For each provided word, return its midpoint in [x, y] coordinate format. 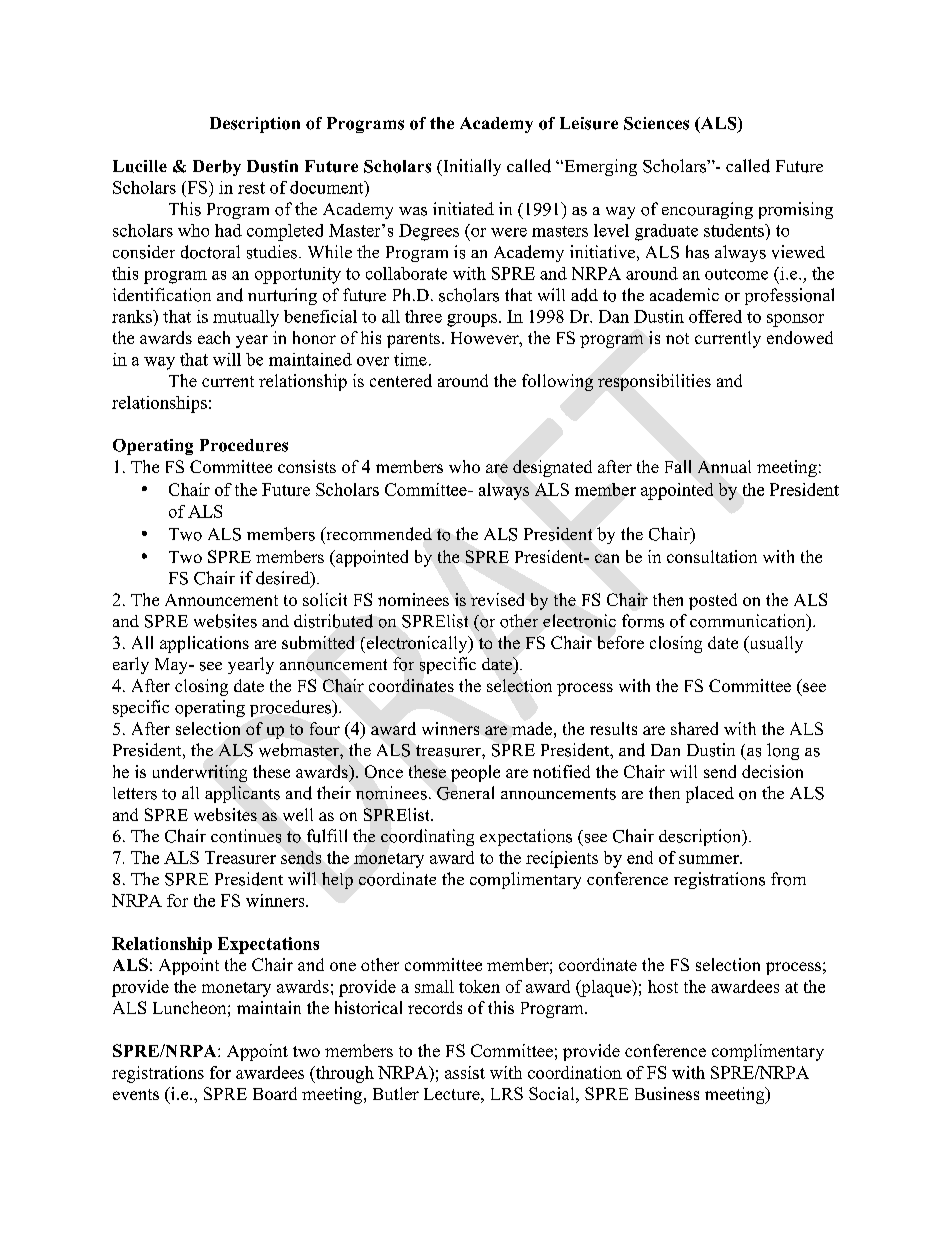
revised [497, 599]
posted [713, 601]
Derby [217, 168]
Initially [471, 167]
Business [667, 1093]
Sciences [656, 123]
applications [204, 644]
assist [465, 1072]
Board [275, 1093]
